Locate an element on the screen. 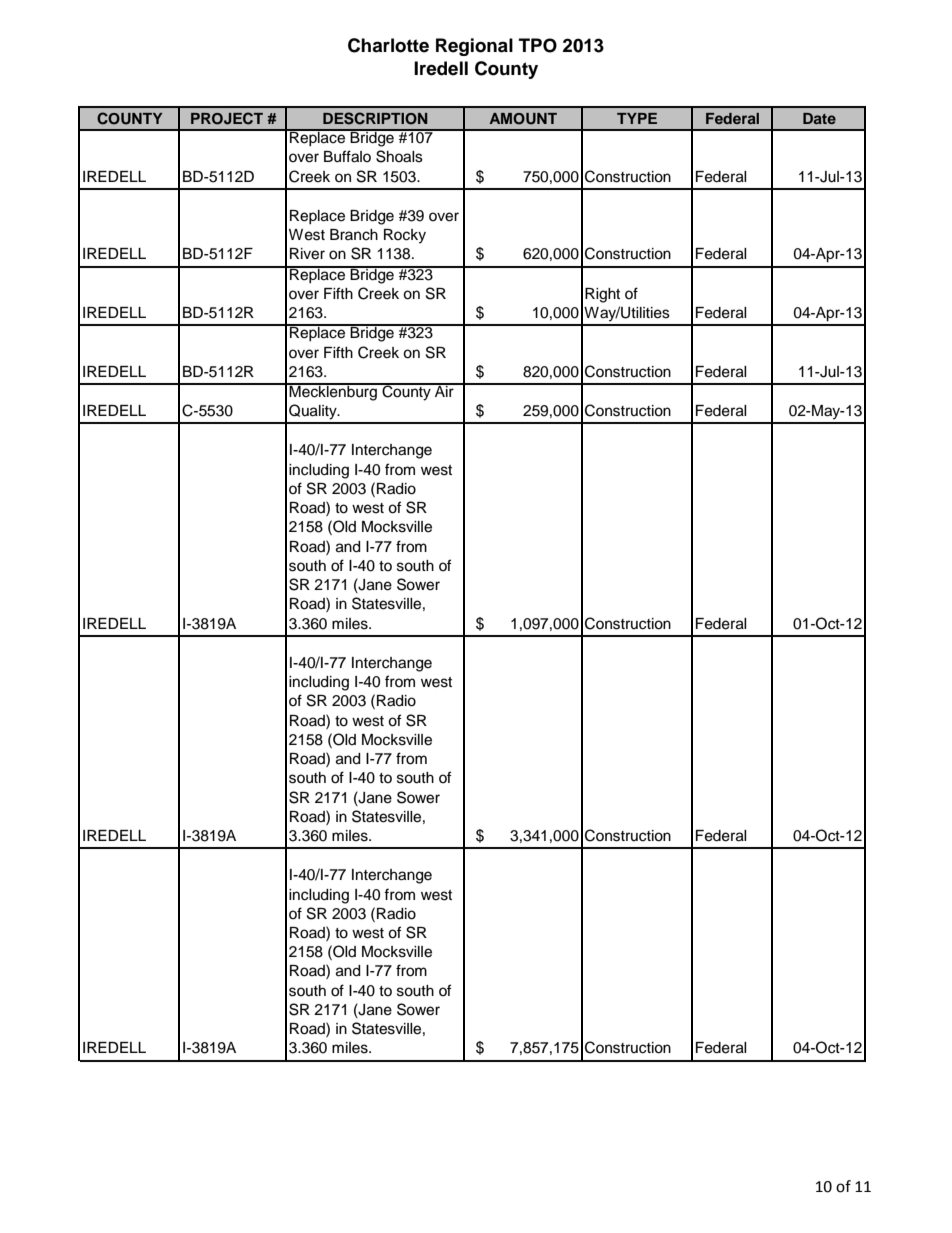  TPO is located at coordinates (538, 45).
